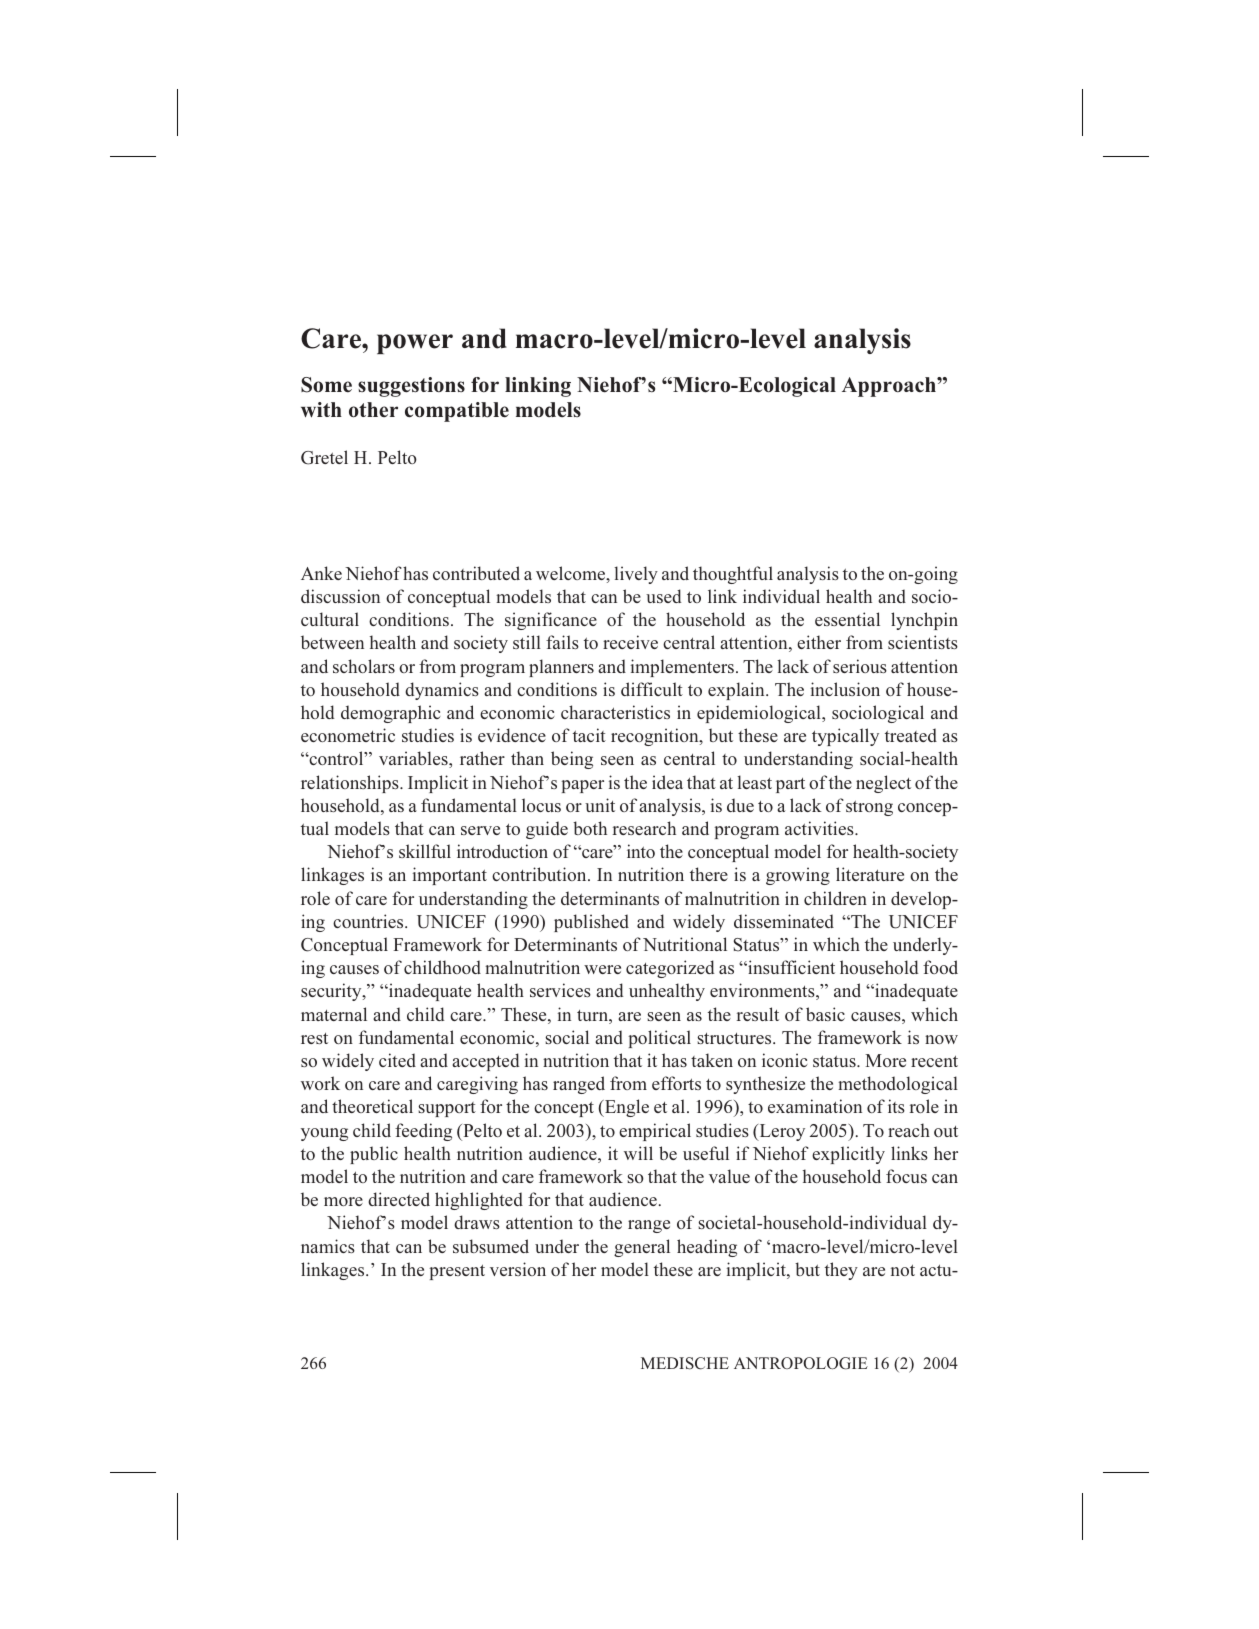 This screenshot has width=1259, height=1629. Describe the element at coordinates (399, 1199) in the screenshot. I see `directed` at that location.
